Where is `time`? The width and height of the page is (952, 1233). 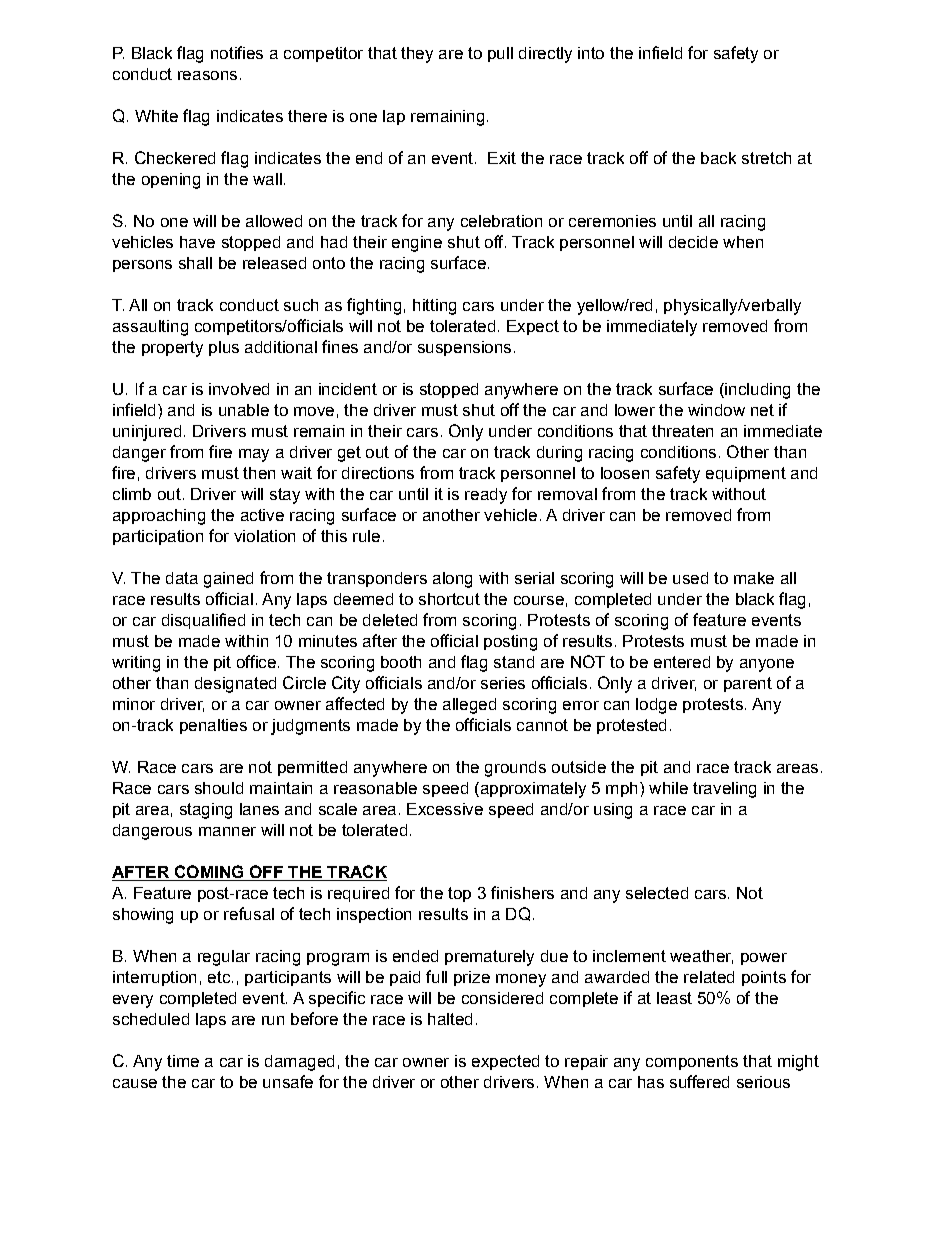
time is located at coordinates (183, 1061).
